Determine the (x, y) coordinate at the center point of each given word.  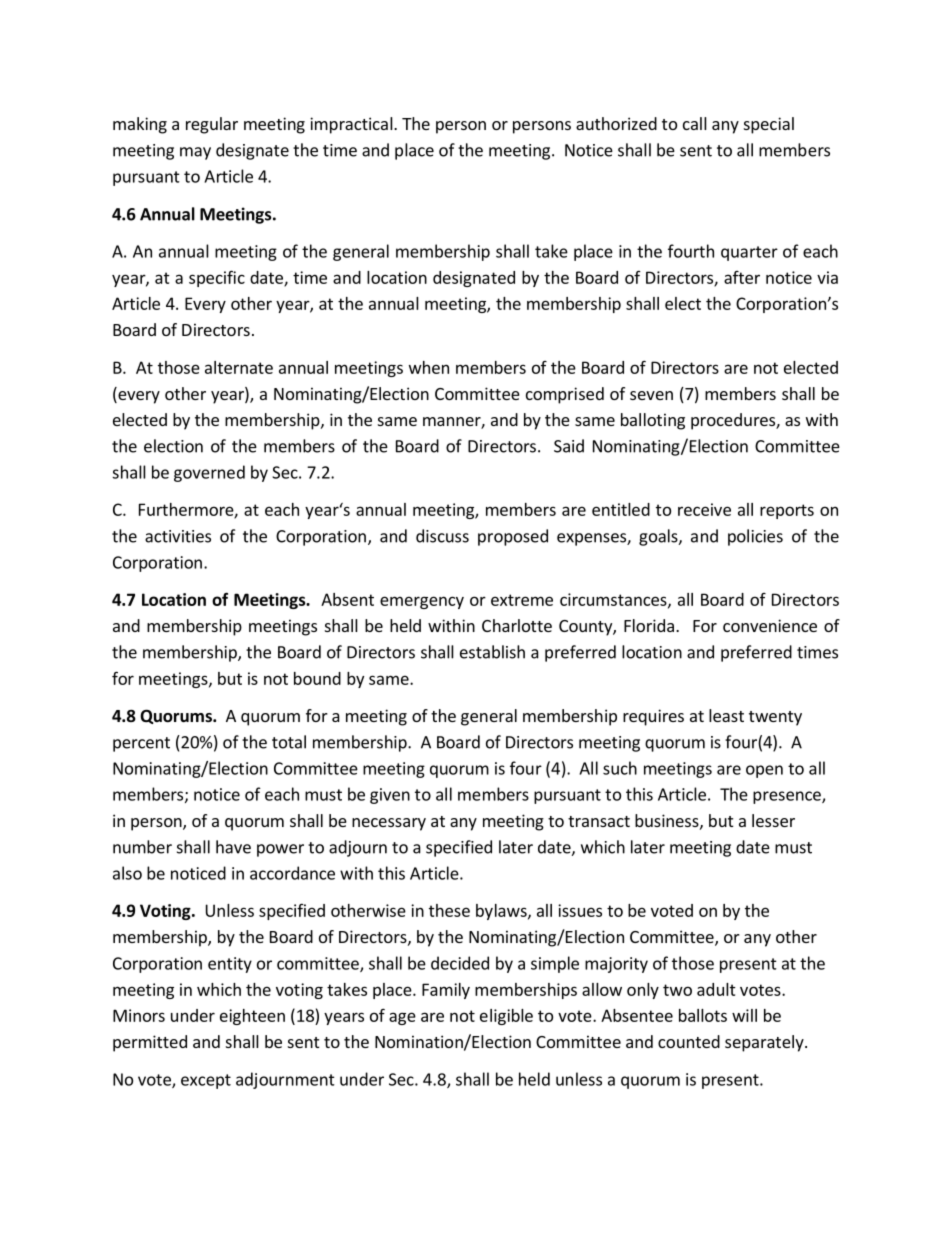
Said (569, 446)
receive (704, 509)
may (195, 153)
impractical (352, 125)
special (769, 125)
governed (209, 473)
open (764, 771)
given (390, 796)
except (206, 1081)
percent (141, 744)
